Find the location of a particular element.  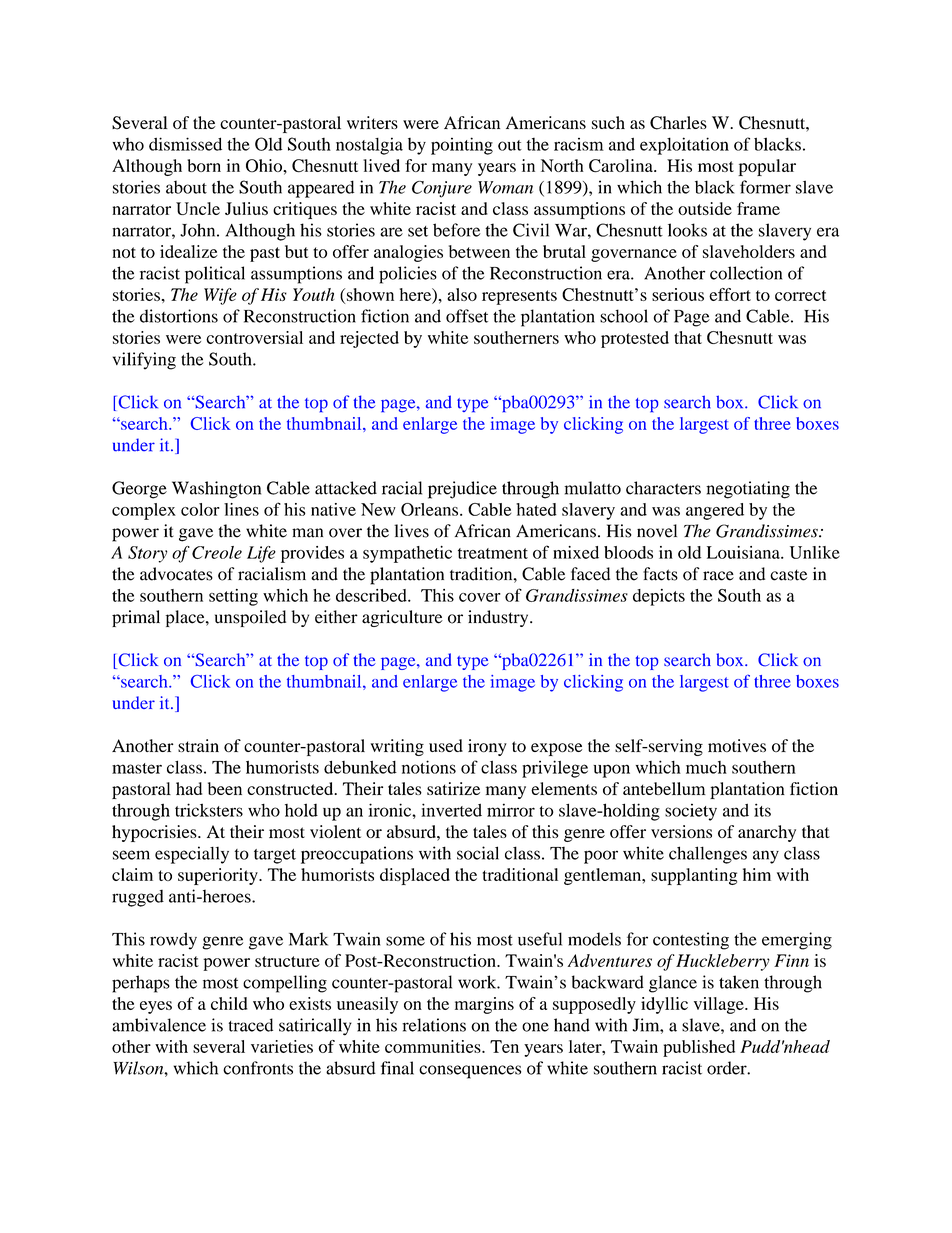

industry is located at coordinates (499, 618).
